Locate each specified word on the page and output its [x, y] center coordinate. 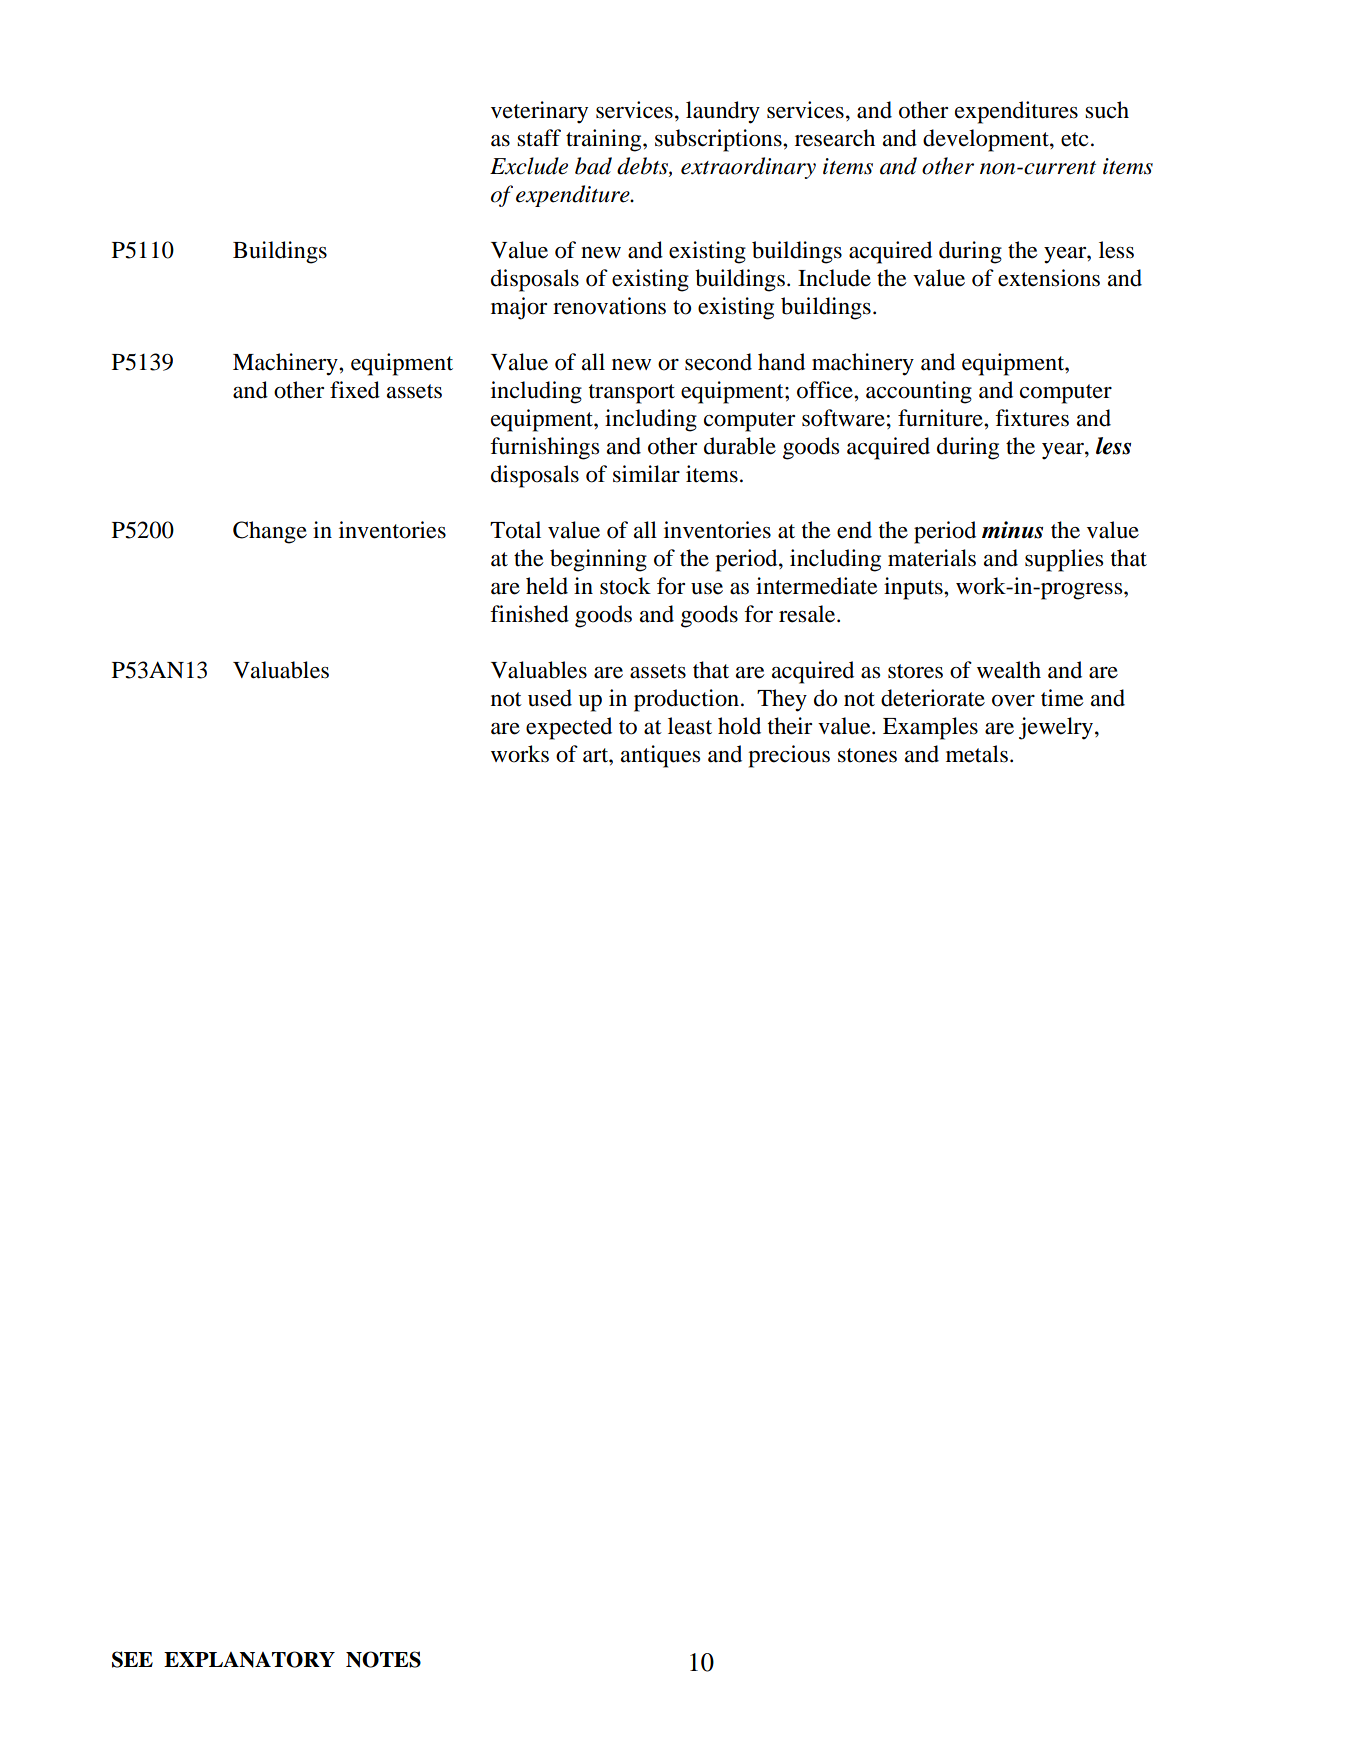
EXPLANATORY [249, 1659]
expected [569, 728]
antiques [660, 756]
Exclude [529, 166]
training [605, 140]
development [987, 140]
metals [977, 754]
